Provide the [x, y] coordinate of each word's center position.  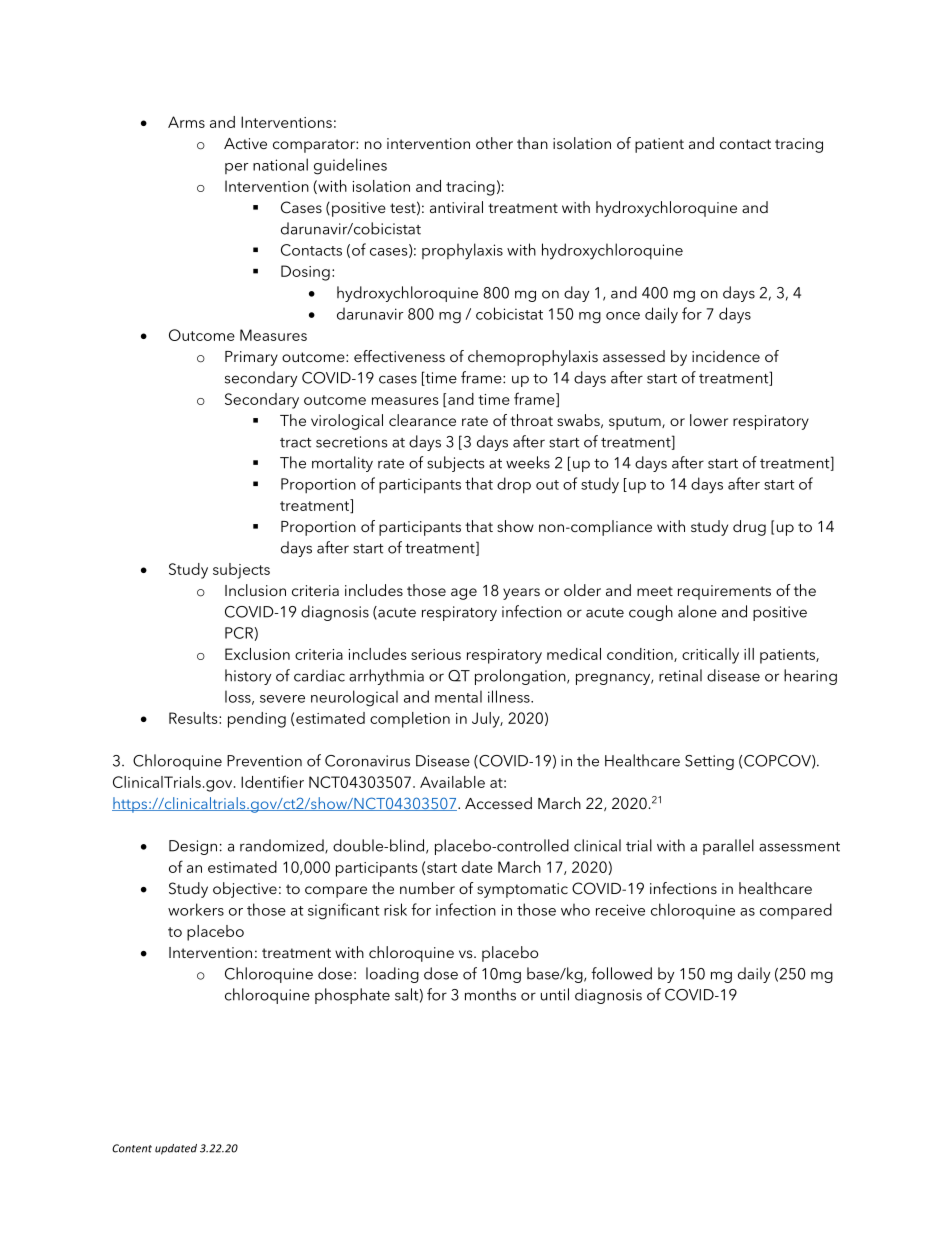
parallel [728, 847]
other [494, 143]
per [237, 168]
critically [710, 656]
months [490, 994]
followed [621, 973]
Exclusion [257, 654]
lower [709, 420]
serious [436, 654]
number [427, 888]
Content [132, 1148]
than [532, 143]
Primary [251, 358]
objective [245, 890]
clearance [422, 420]
